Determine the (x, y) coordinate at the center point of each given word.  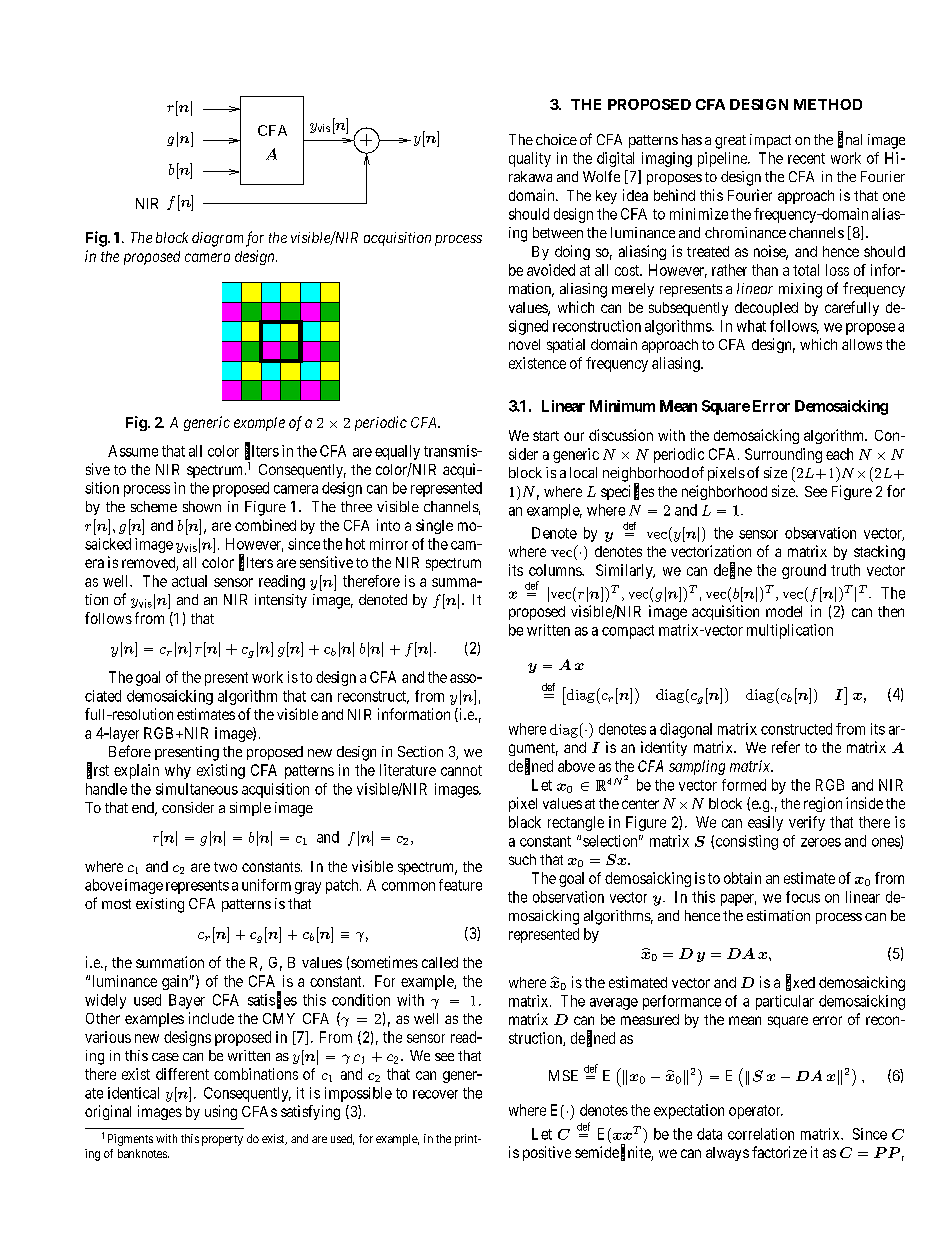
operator (756, 1112)
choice (556, 139)
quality (530, 159)
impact (770, 141)
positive (547, 1153)
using (221, 1112)
